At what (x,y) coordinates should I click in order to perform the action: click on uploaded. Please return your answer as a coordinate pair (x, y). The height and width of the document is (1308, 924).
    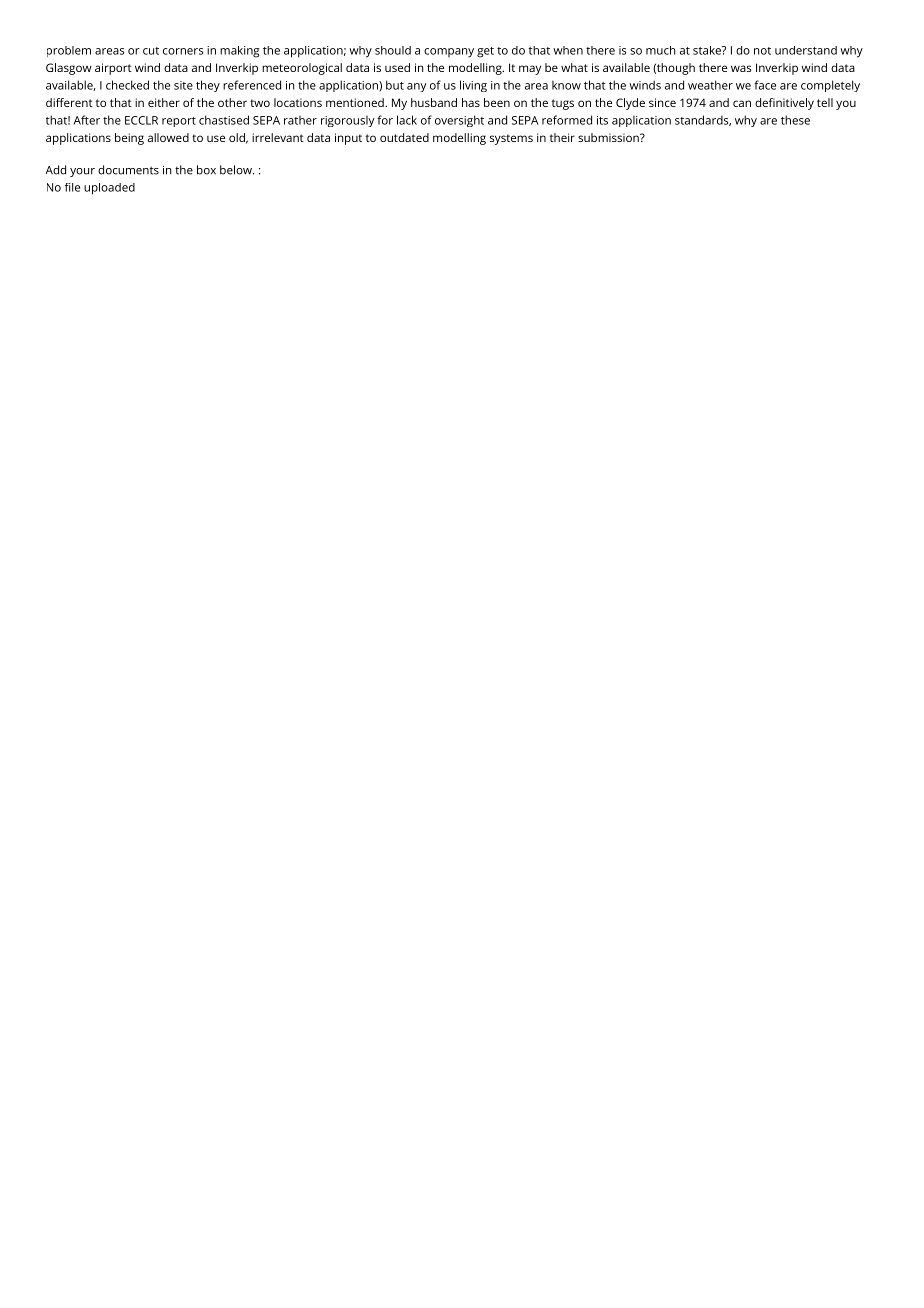
    Looking at the image, I should click on (109, 189).
